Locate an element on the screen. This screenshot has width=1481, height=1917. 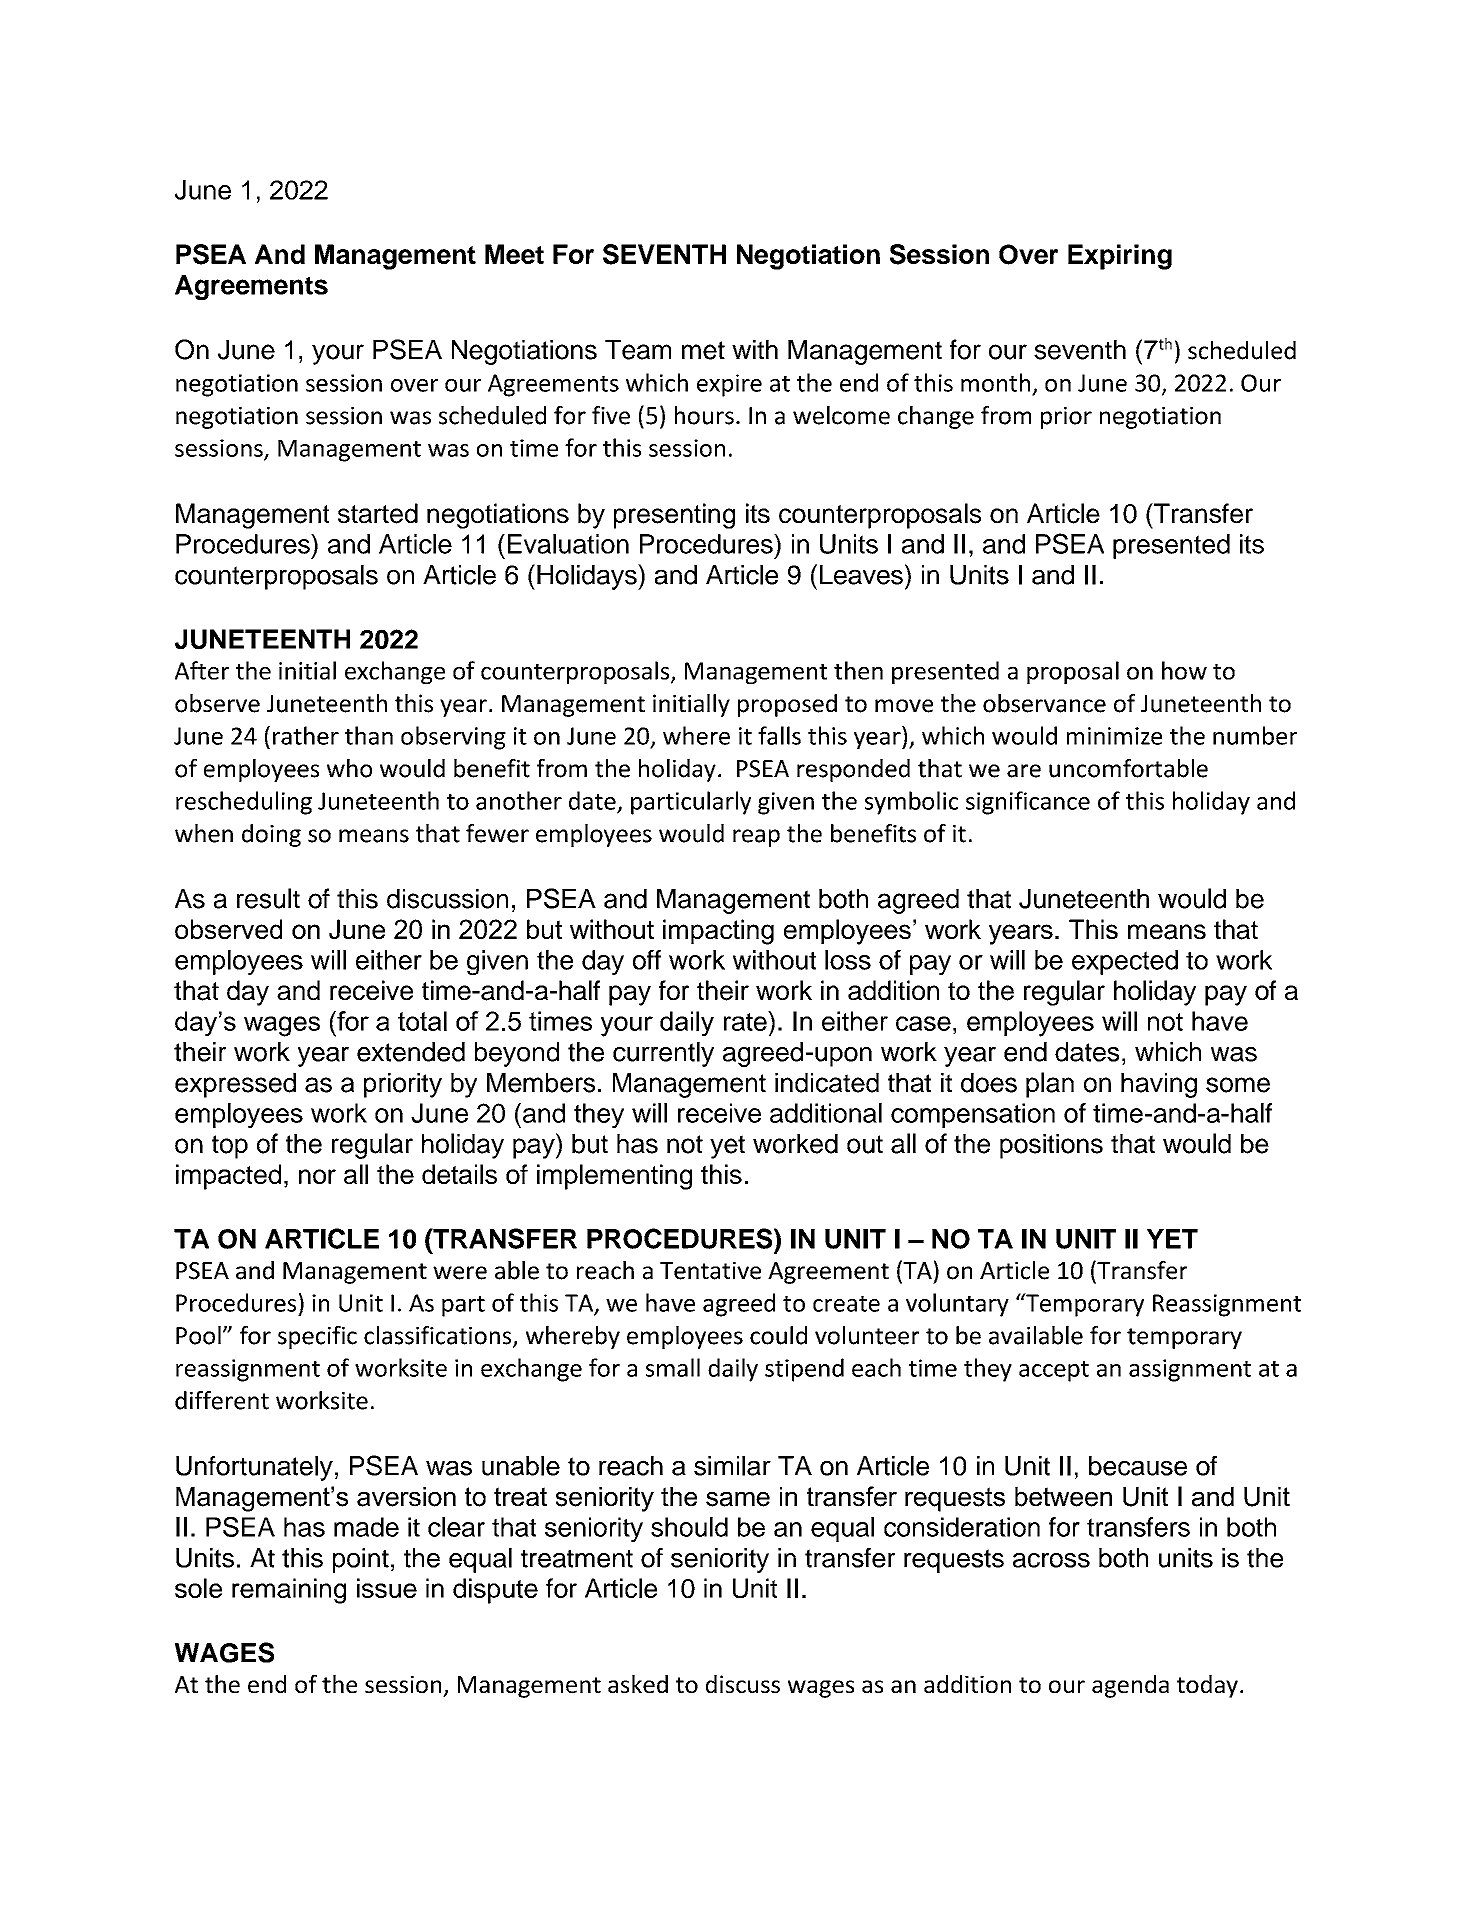
Expiring is located at coordinates (1120, 257).
